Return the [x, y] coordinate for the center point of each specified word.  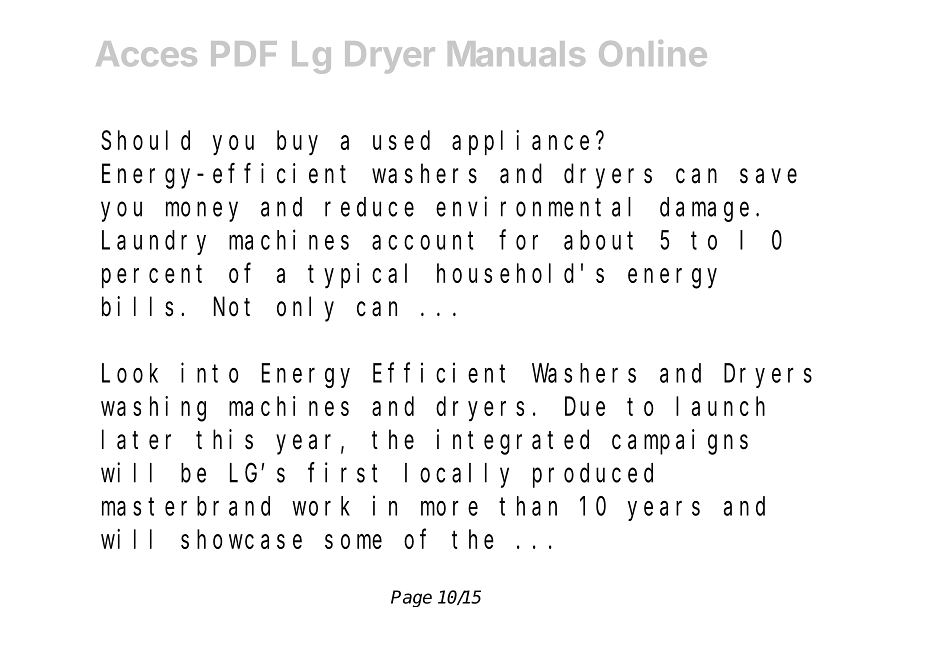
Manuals [516, 53]
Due [585, 407]
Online [653, 53]
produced [593, 475]
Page [411, 598]
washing [153, 409]
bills [137, 306]
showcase [241, 539]
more [449, 508]
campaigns [680, 442]
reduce [369, 207]
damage [704, 209]
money [202, 212]
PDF [244, 53]
